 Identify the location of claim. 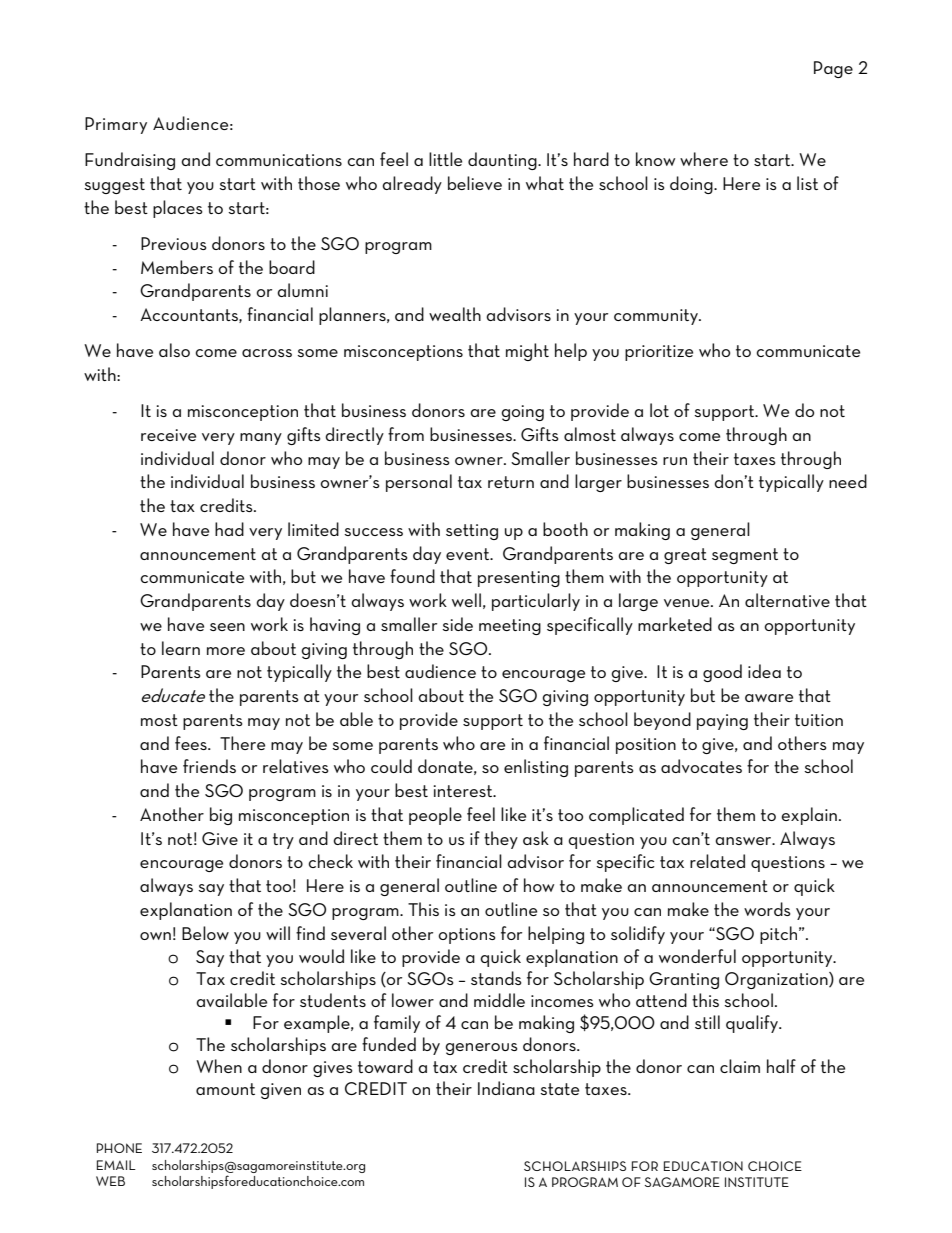
(740, 1066).
